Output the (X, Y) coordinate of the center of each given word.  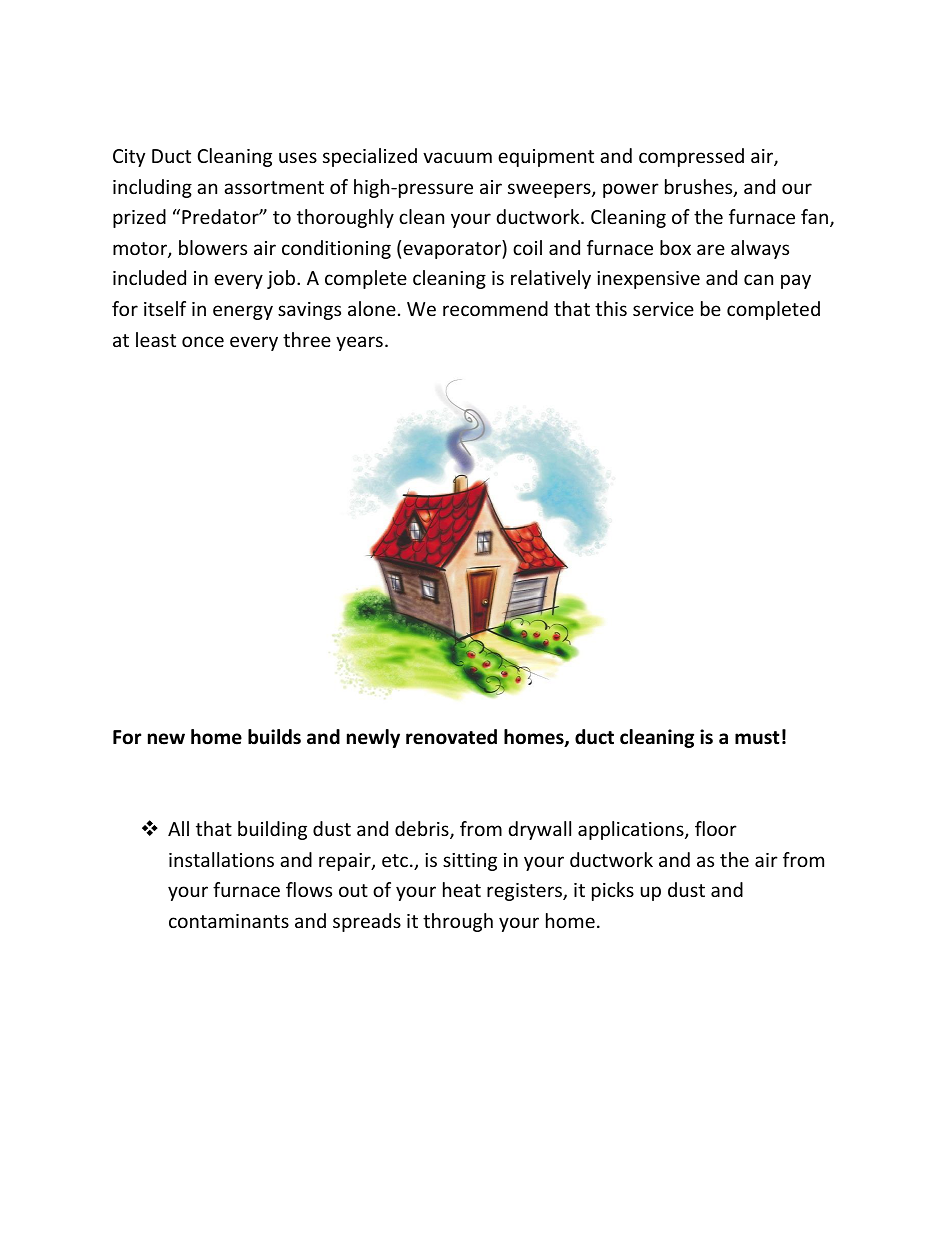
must (757, 738)
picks (613, 891)
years (359, 343)
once (203, 341)
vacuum (457, 157)
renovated (451, 737)
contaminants (229, 921)
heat (462, 889)
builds (274, 737)
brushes (700, 188)
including (152, 188)
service (663, 309)
